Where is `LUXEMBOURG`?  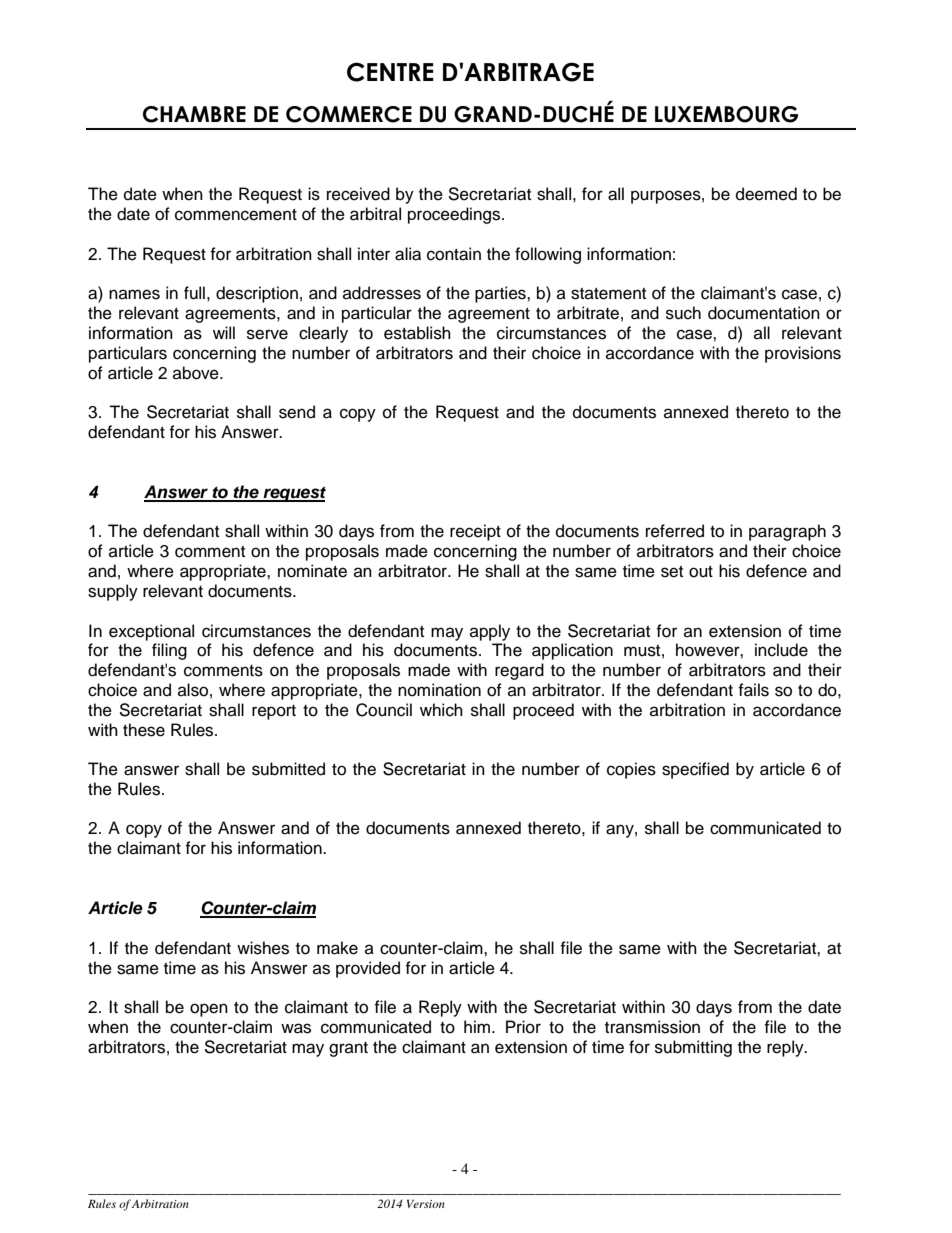 LUXEMBOURG is located at coordinates (726, 114).
